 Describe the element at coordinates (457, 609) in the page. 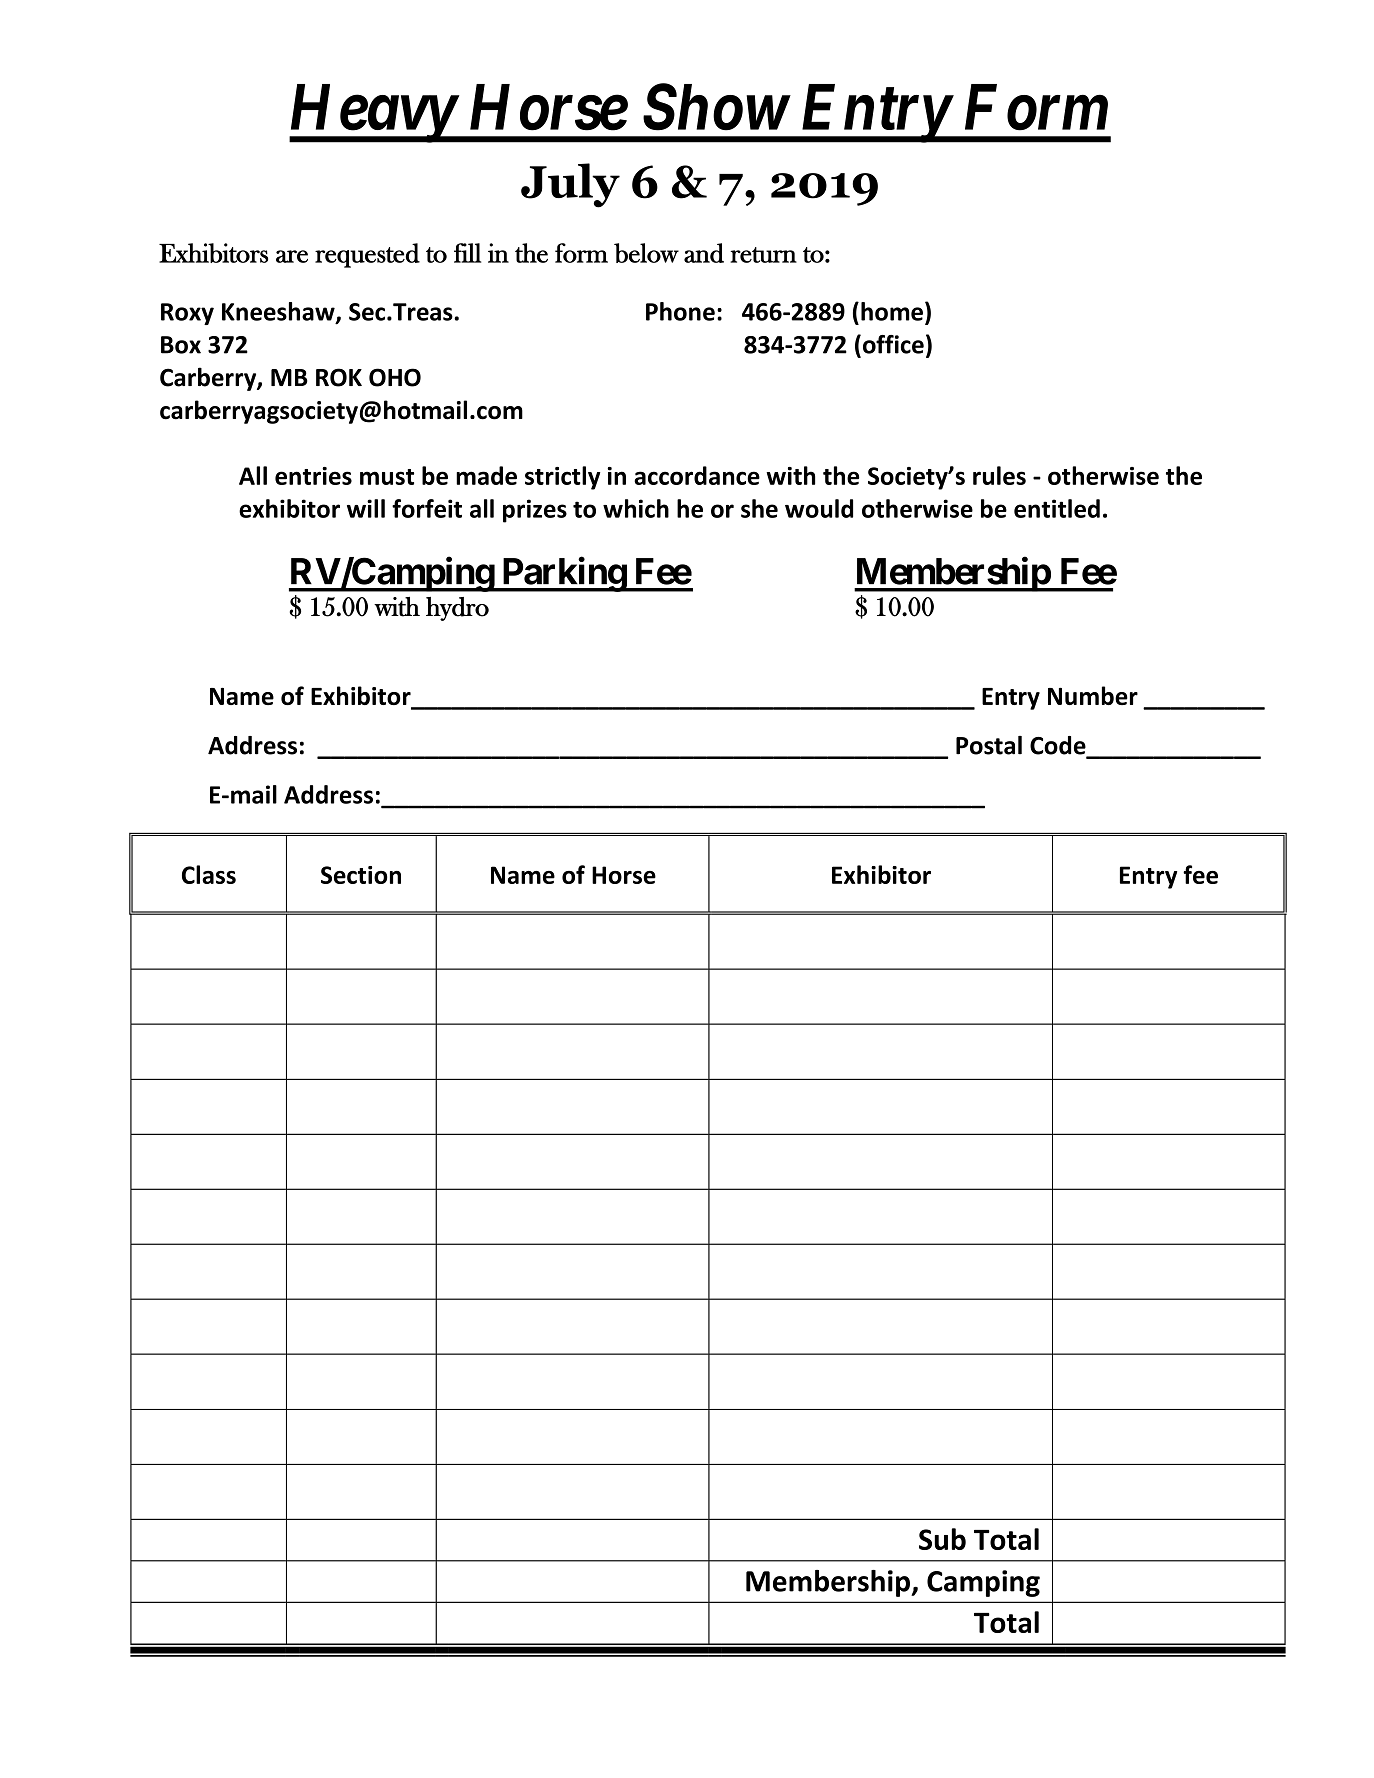

I see `hydro` at that location.
